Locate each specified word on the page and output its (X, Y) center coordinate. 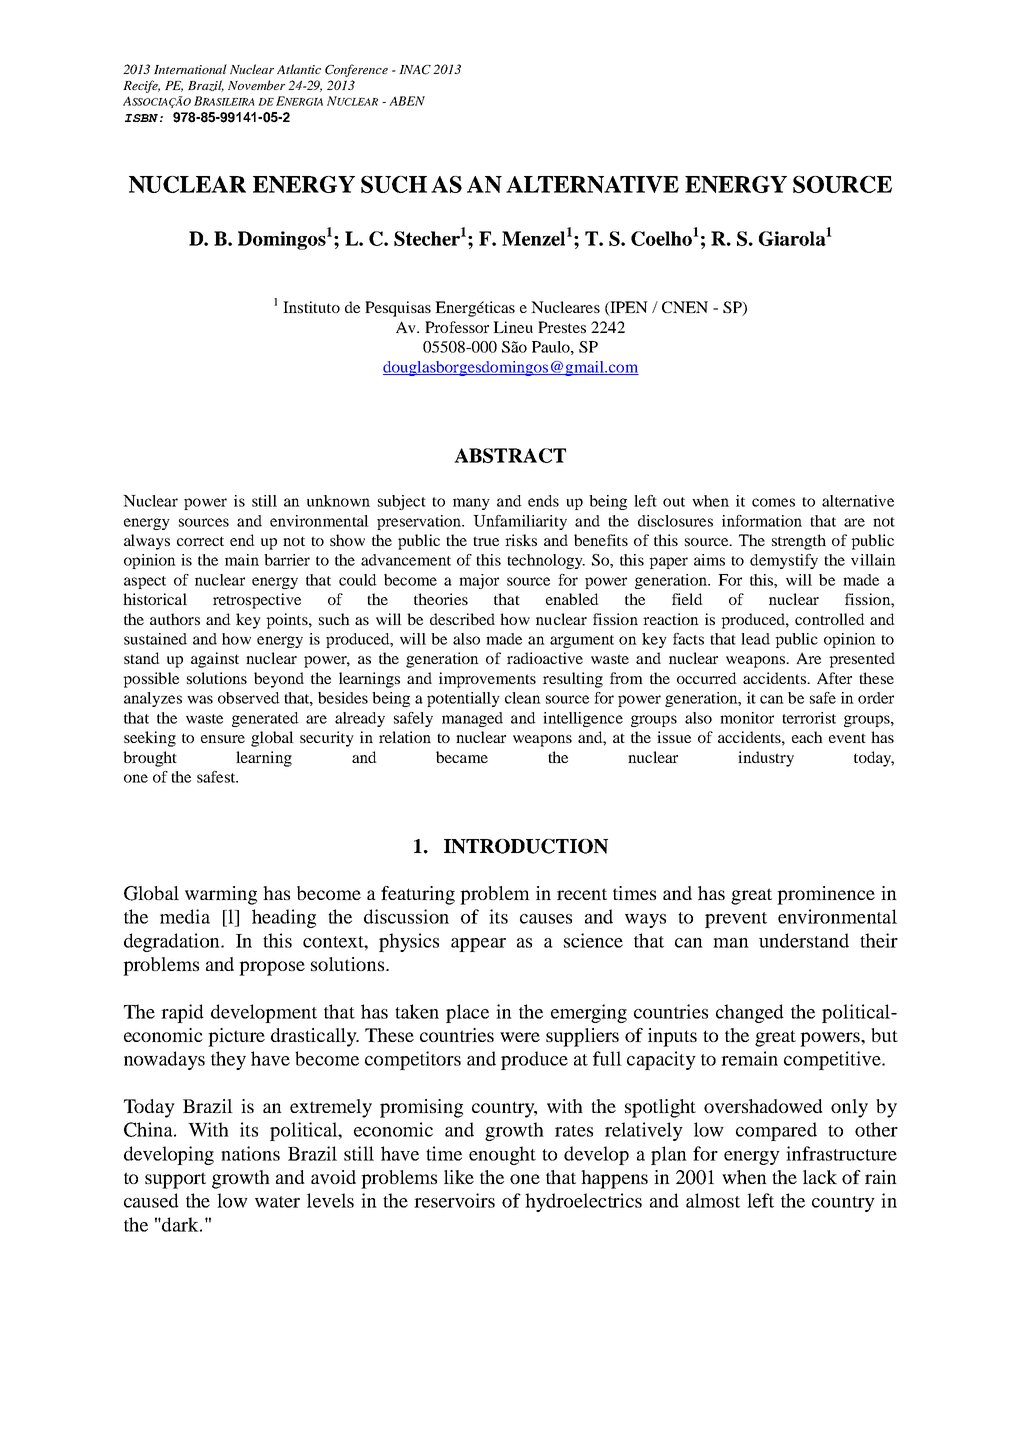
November (256, 85)
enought (502, 1155)
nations (250, 1153)
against (215, 660)
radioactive (545, 658)
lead (755, 639)
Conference (356, 70)
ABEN (407, 101)
